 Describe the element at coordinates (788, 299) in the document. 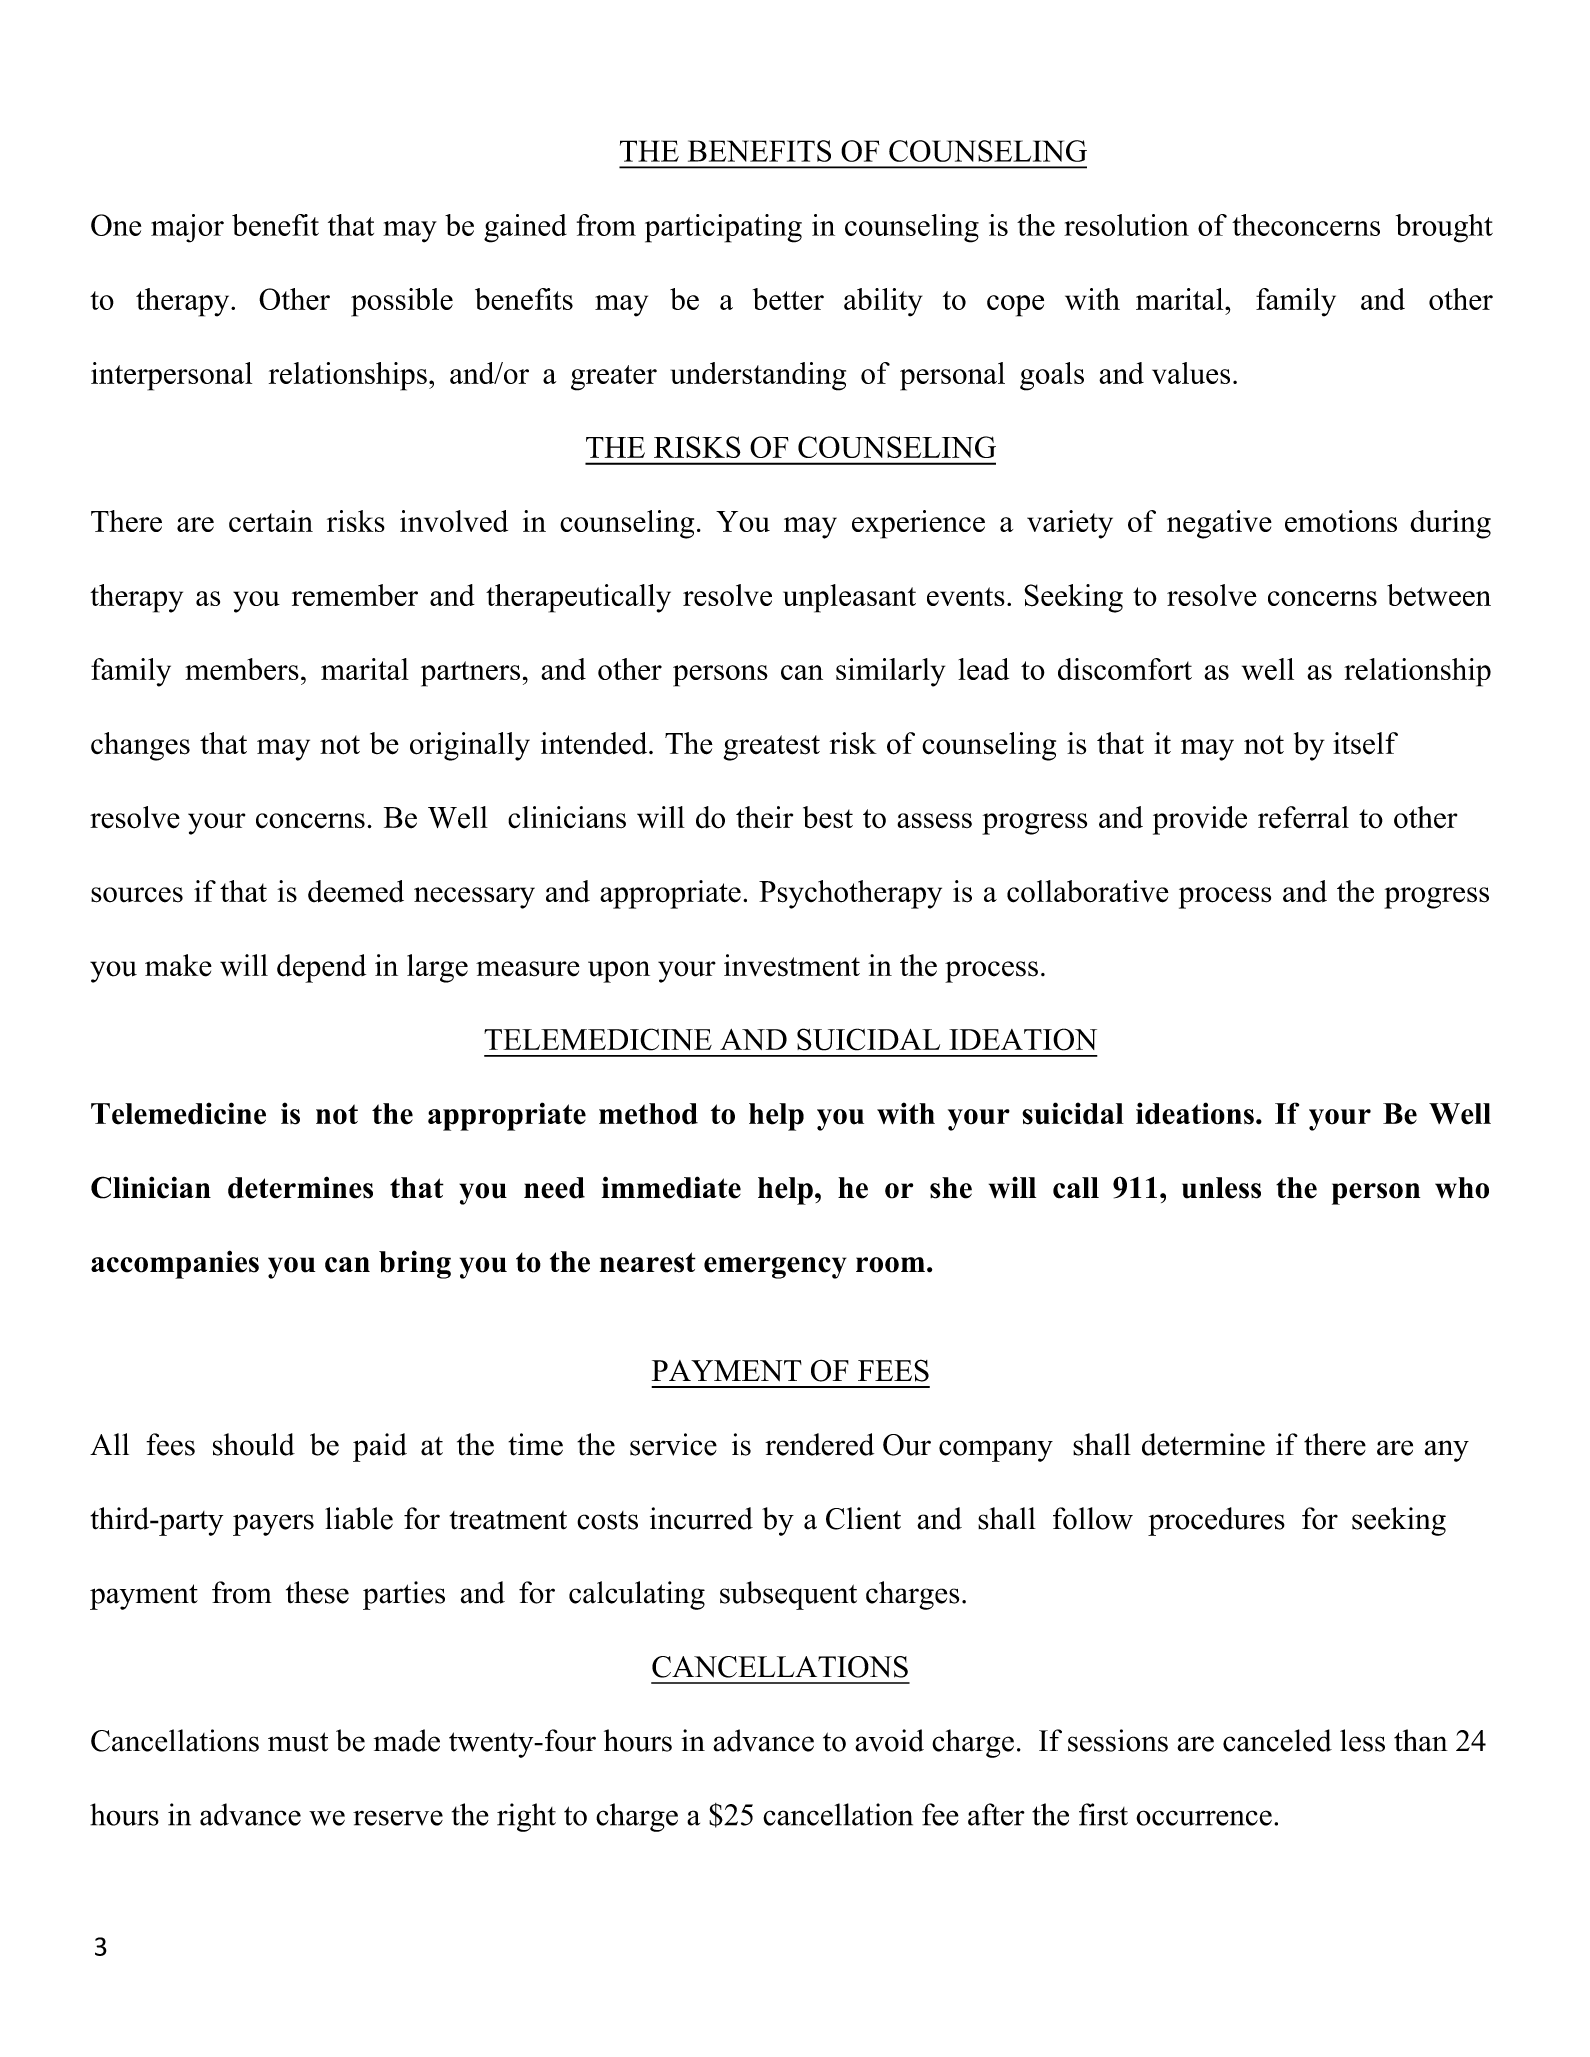

I see `better` at that location.
